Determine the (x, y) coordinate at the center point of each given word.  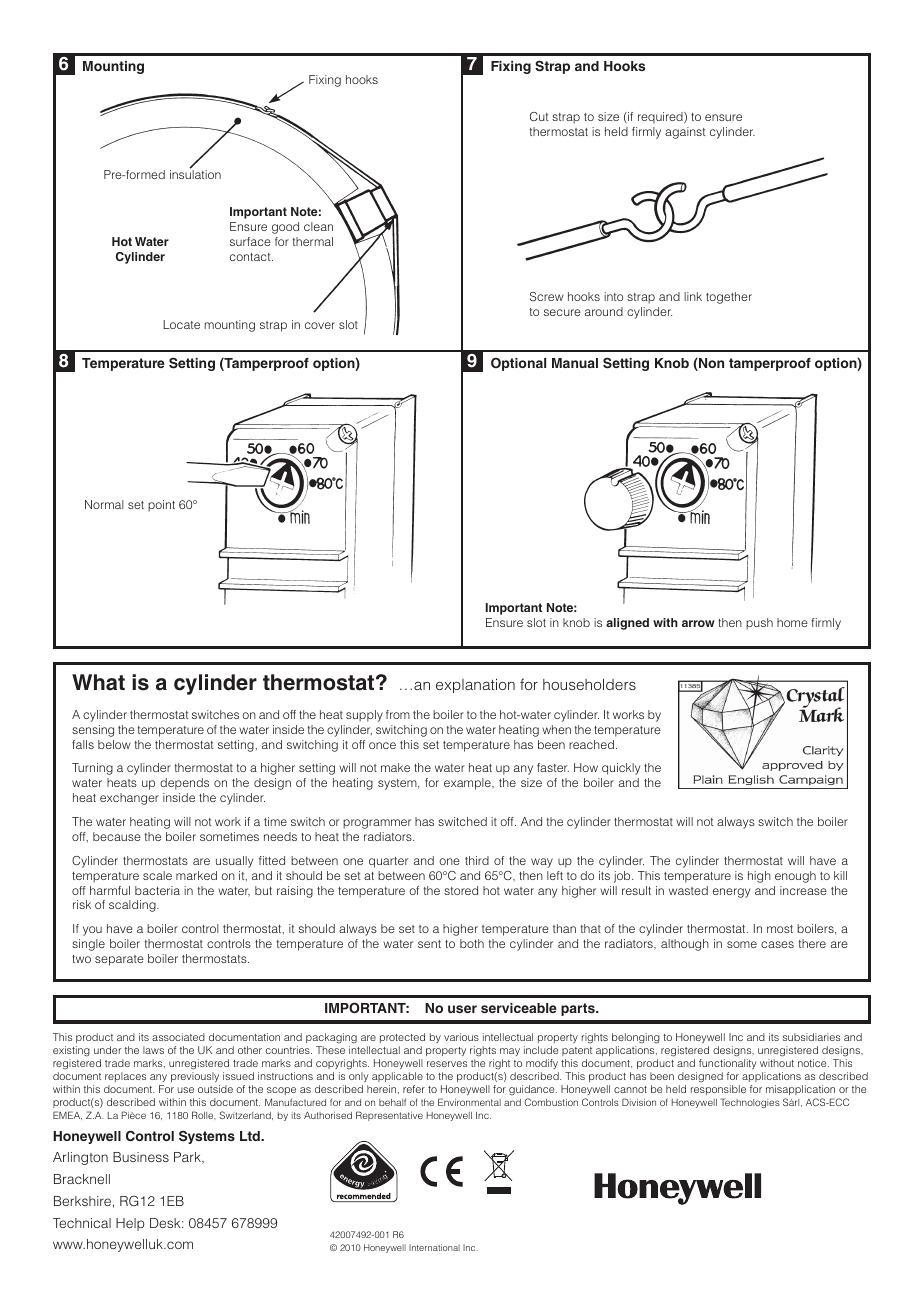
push (759, 624)
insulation (195, 173)
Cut (539, 116)
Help (130, 1224)
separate (119, 960)
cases (777, 944)
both (472, 943)
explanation (475, 686)
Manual (575, 363)
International (434, 1247)
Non (710, 364)
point (161, 506)
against (685, 133)
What (98, 682)
